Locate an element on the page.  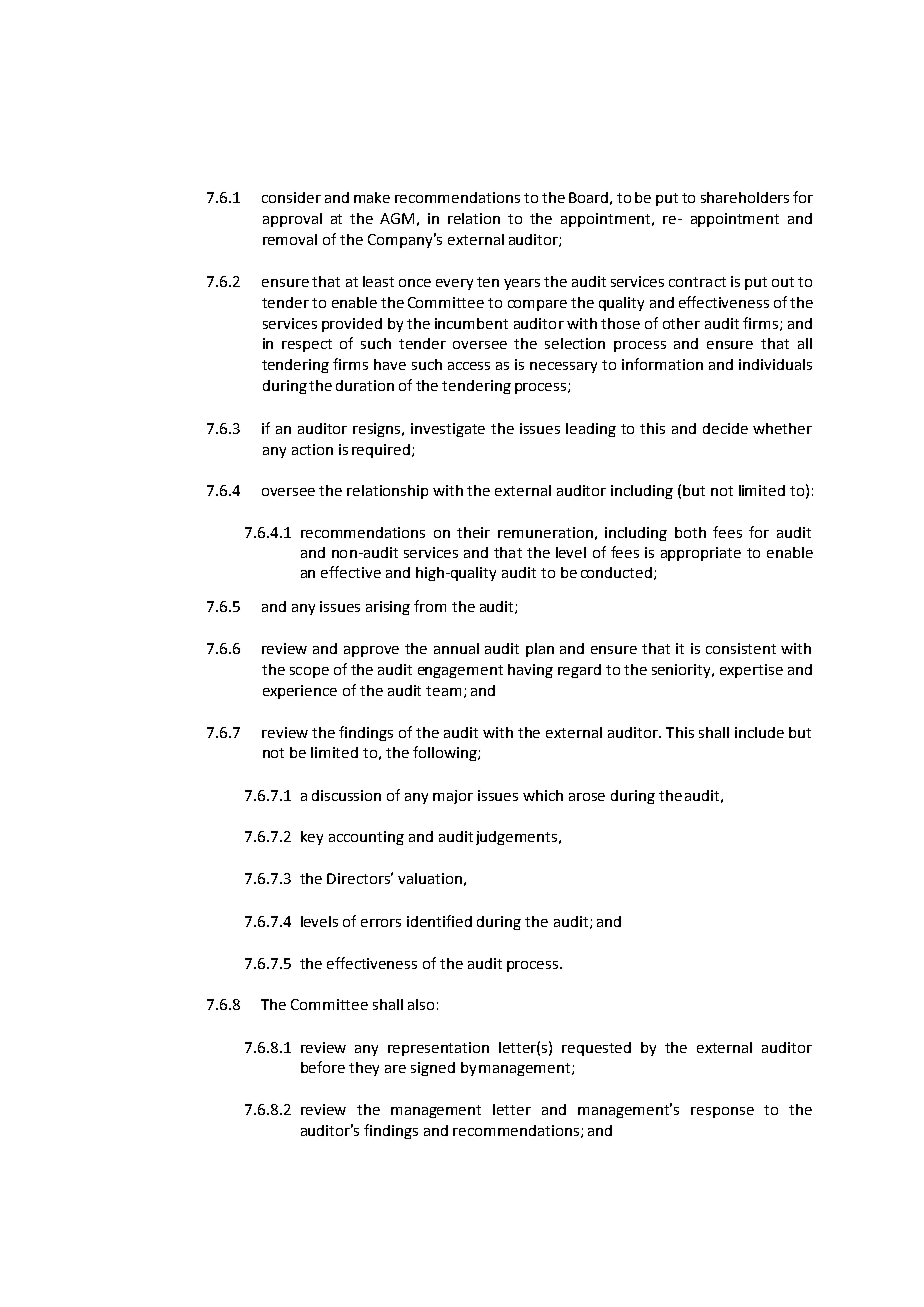
requested is located at coordinates (596, 1049).
